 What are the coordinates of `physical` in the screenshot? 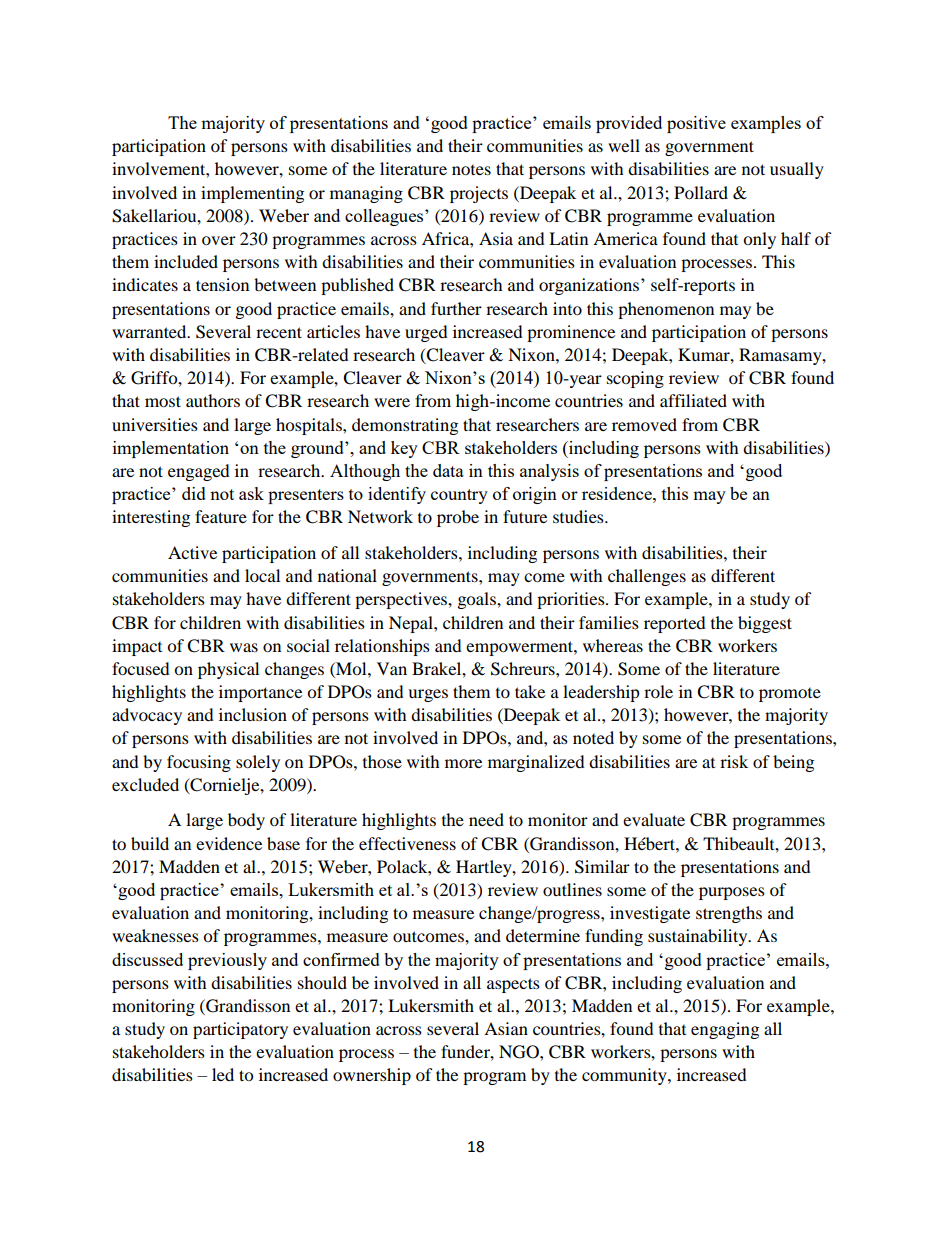 It's located at (228, 670).
